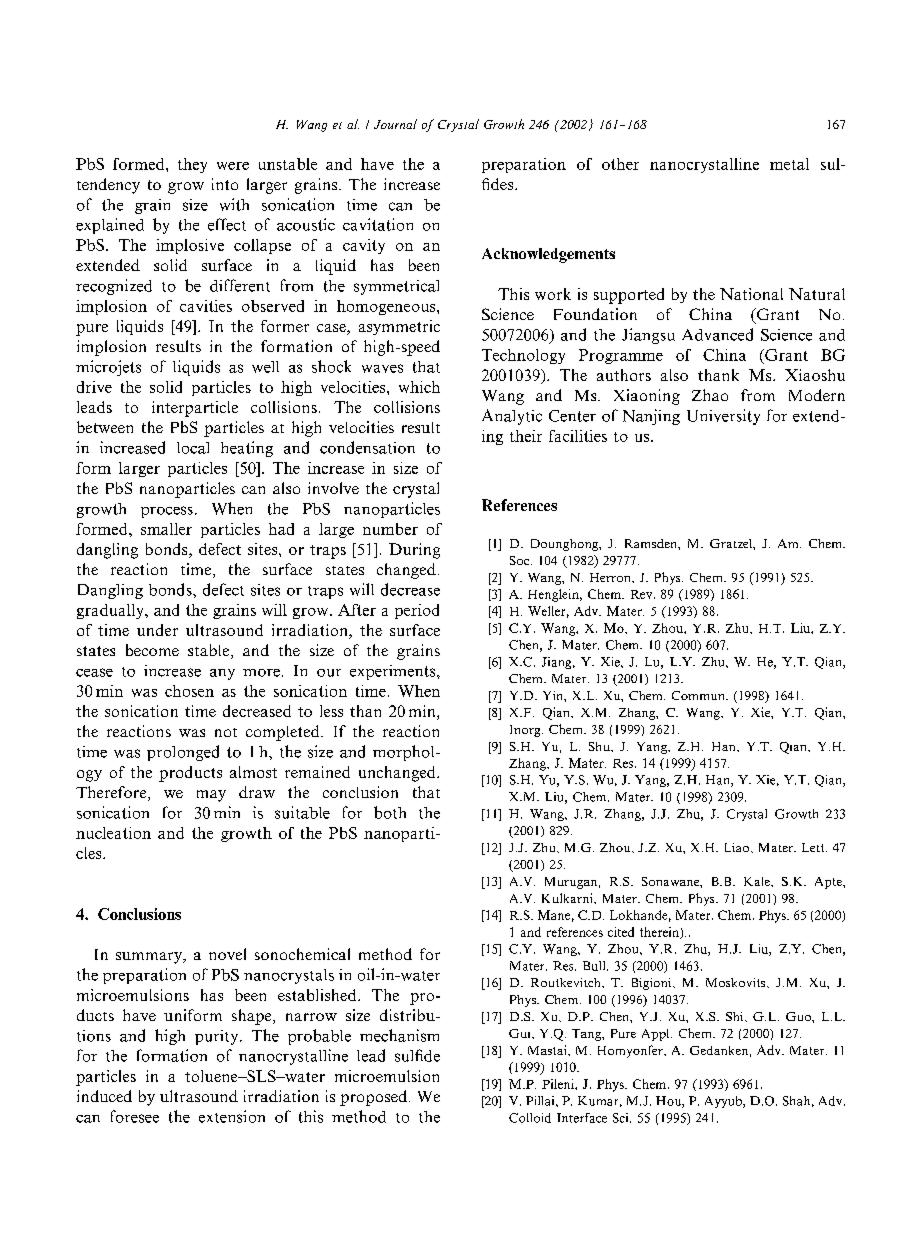  What do you see at coordinates (192, 165) in the page?
I see `they` at bounding box center [192, 165].
